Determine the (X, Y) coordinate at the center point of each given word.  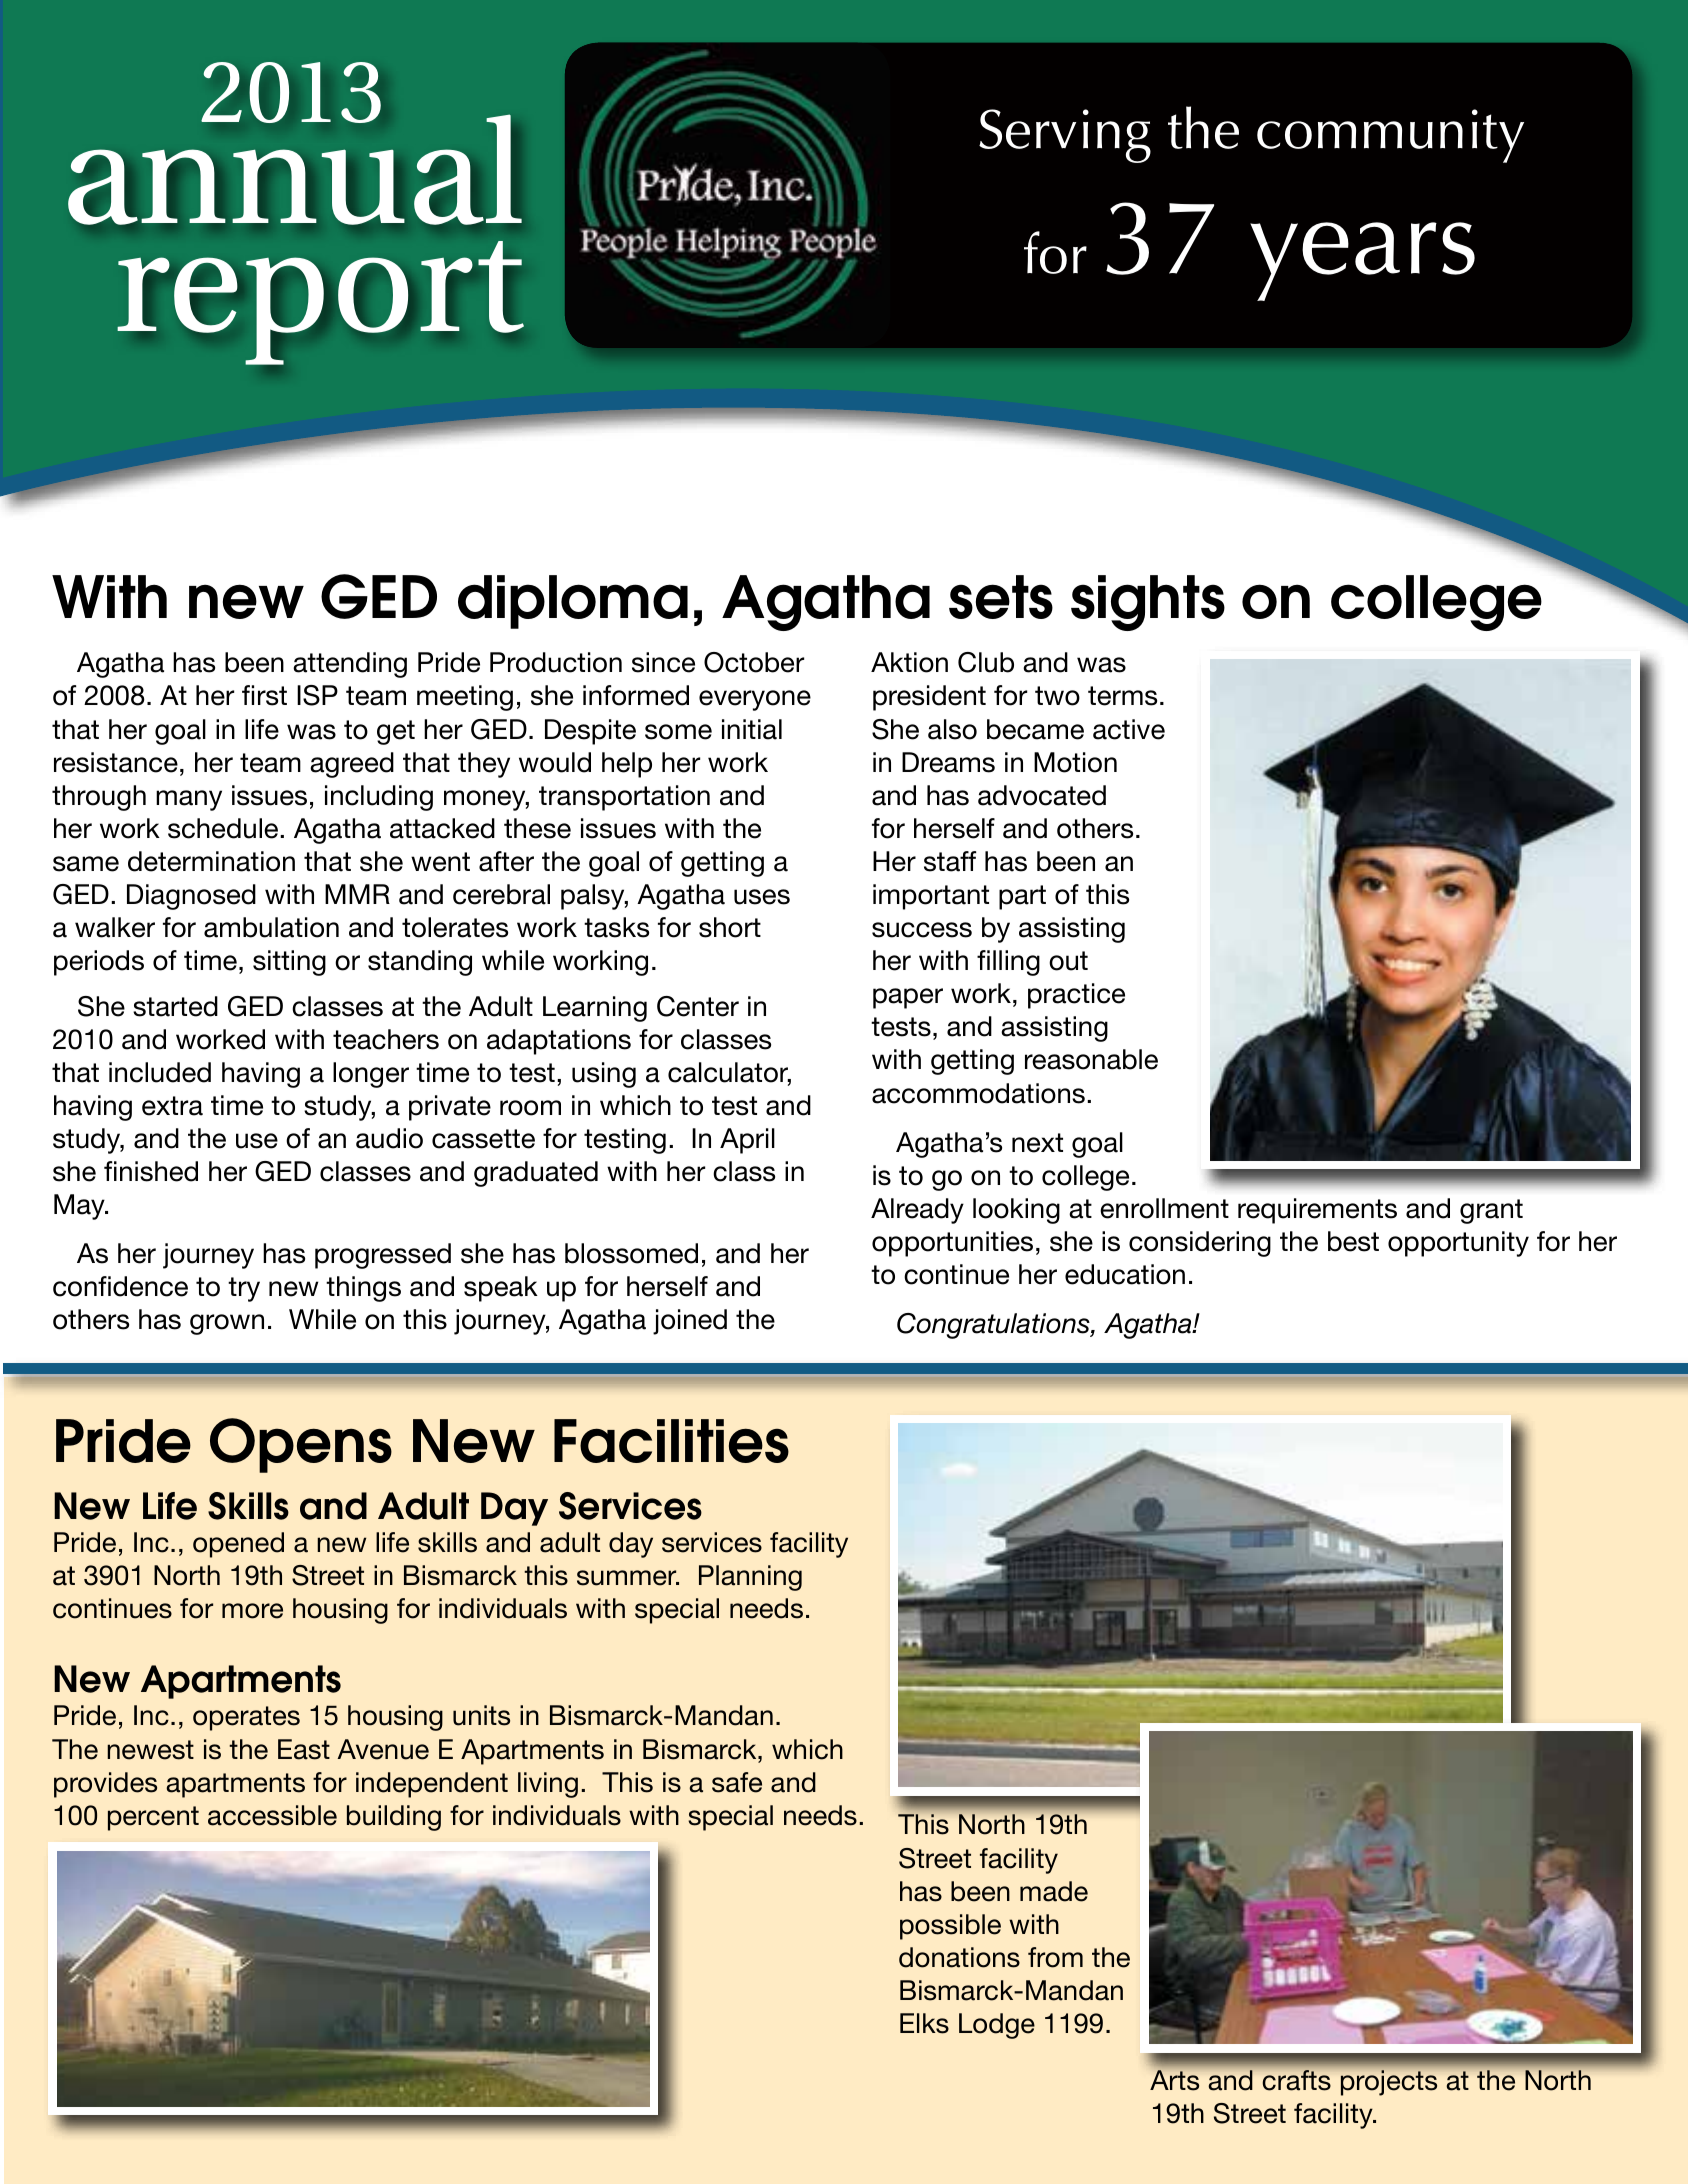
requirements (1317, 1211)
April (747, 1141)
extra (172, 1106)
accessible (272, 1815)
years (1362, 261)
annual (295, 168)
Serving (1065, 136)
